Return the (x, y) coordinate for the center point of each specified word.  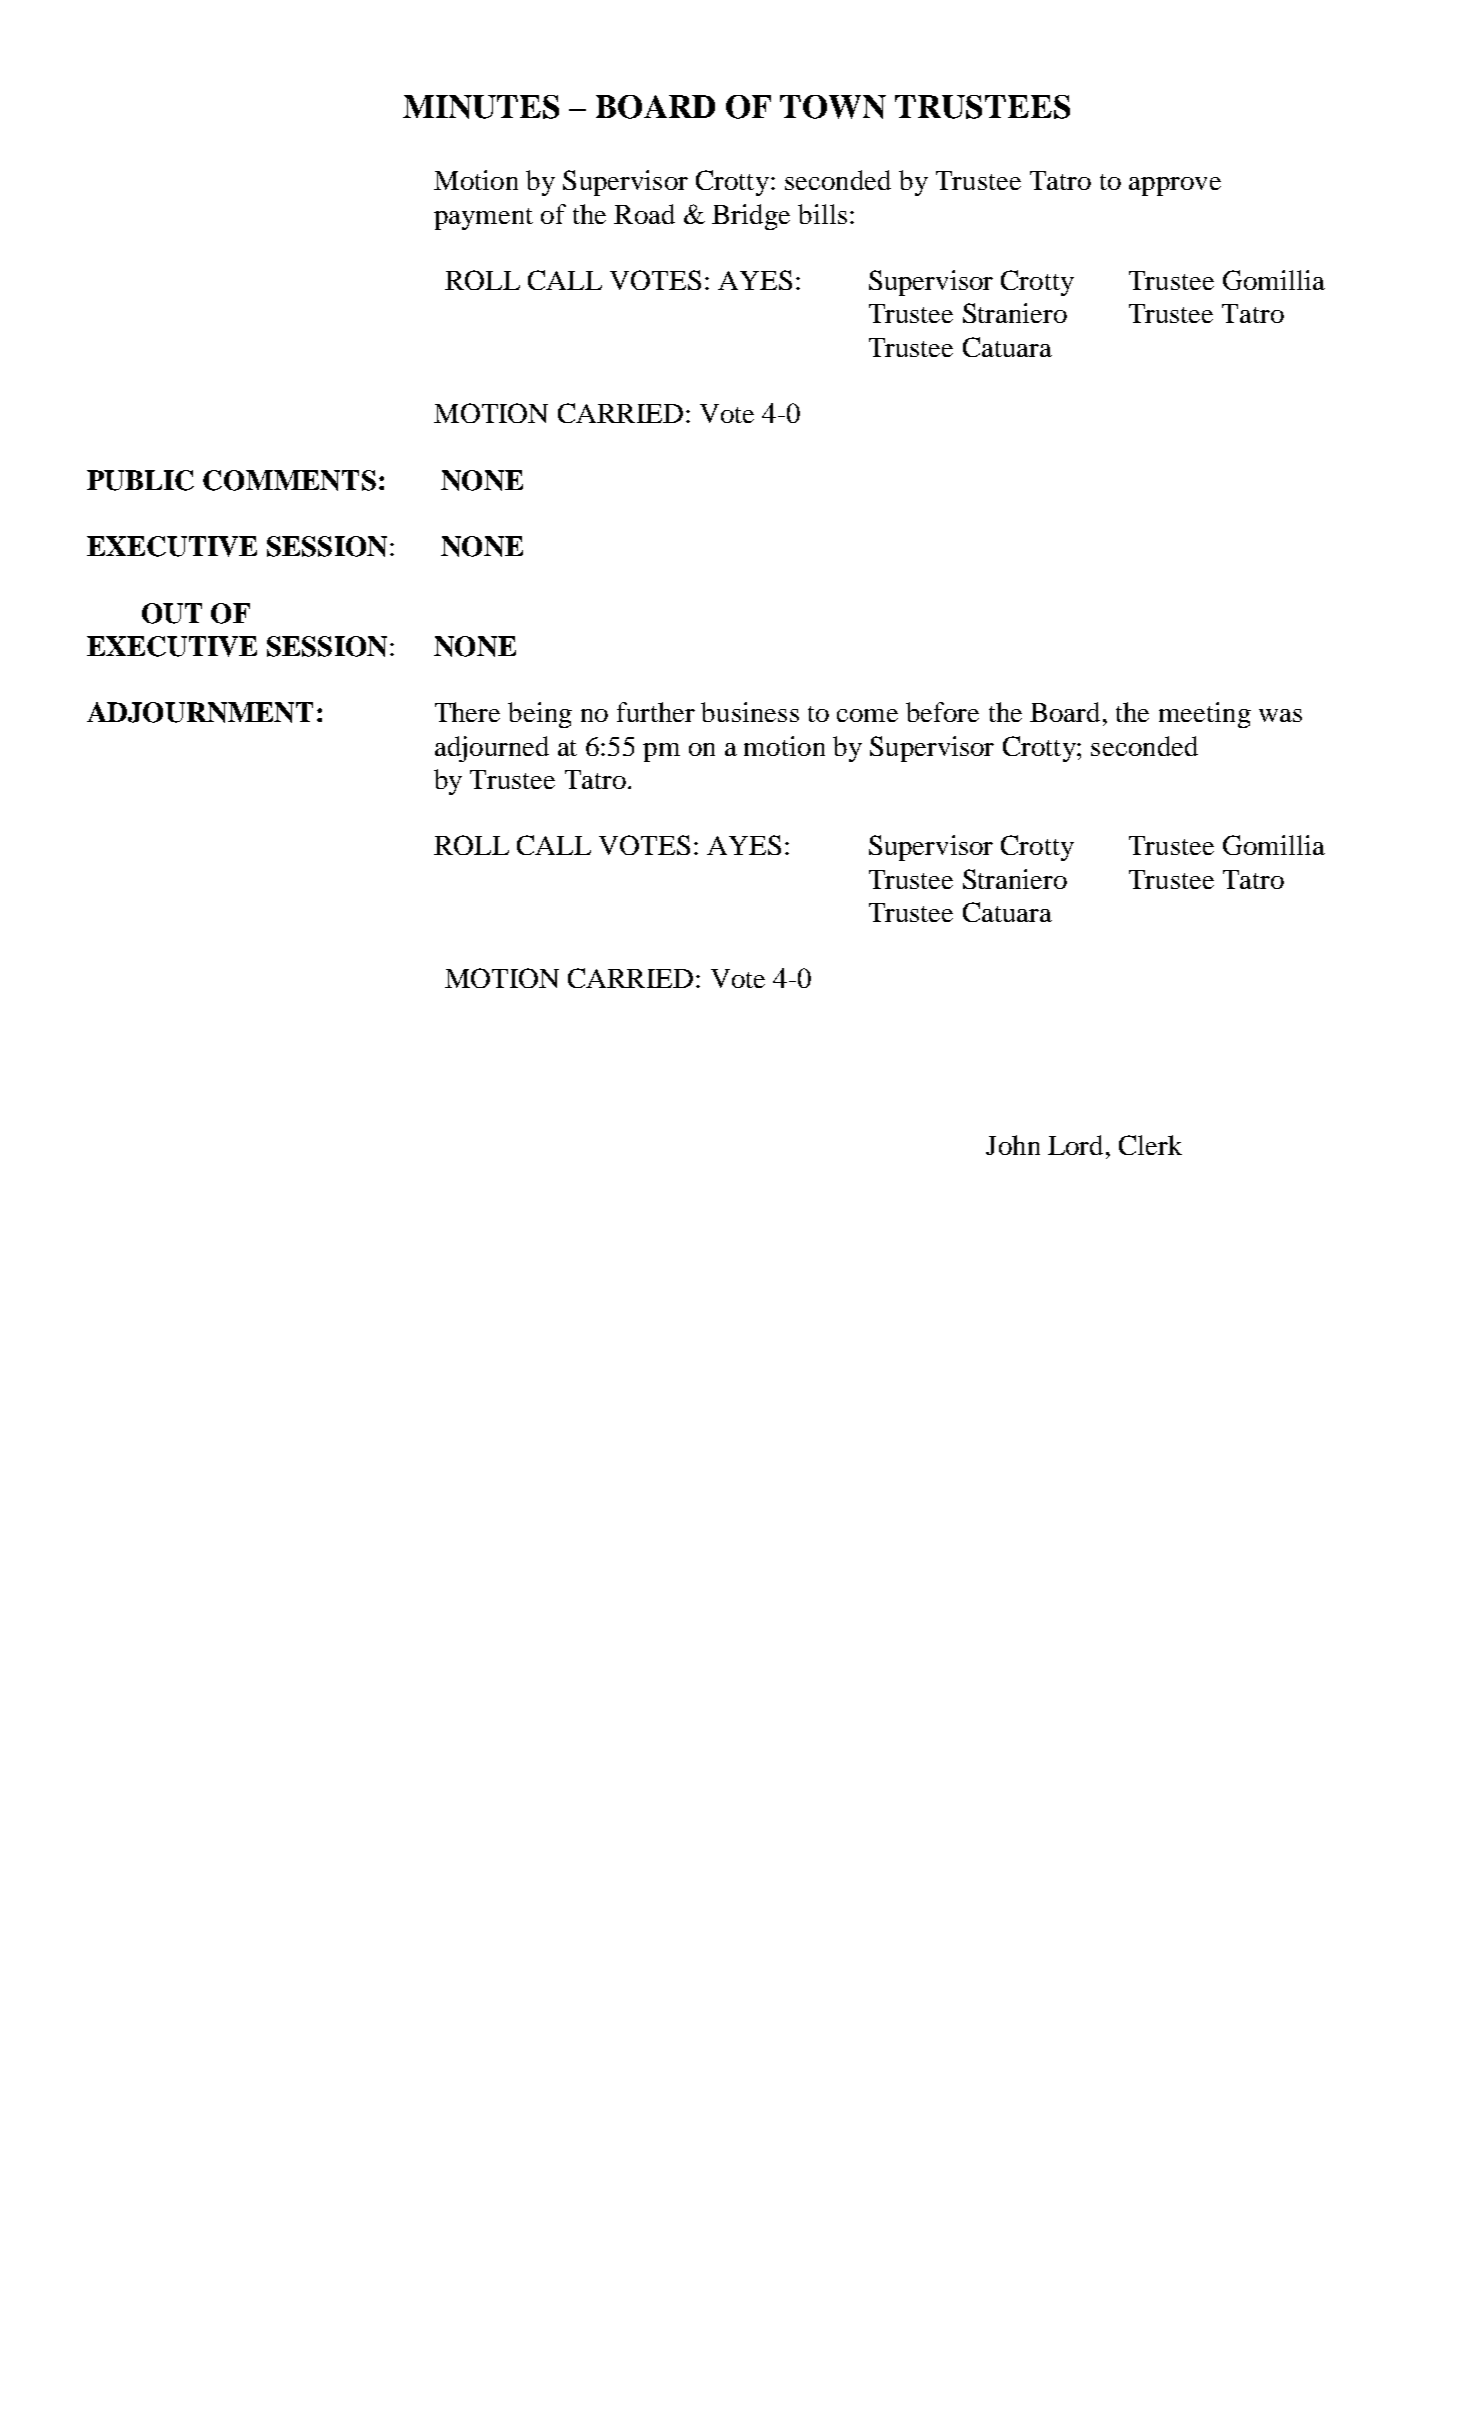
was (1280, 715)
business (750, 712)
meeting (1205, 715)
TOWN (833, 107)
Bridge (751, 217)
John (1013, 1145)
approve (1175, 186)
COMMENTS (289, 480)
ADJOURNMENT (200, 712)
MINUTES (481, 107)
